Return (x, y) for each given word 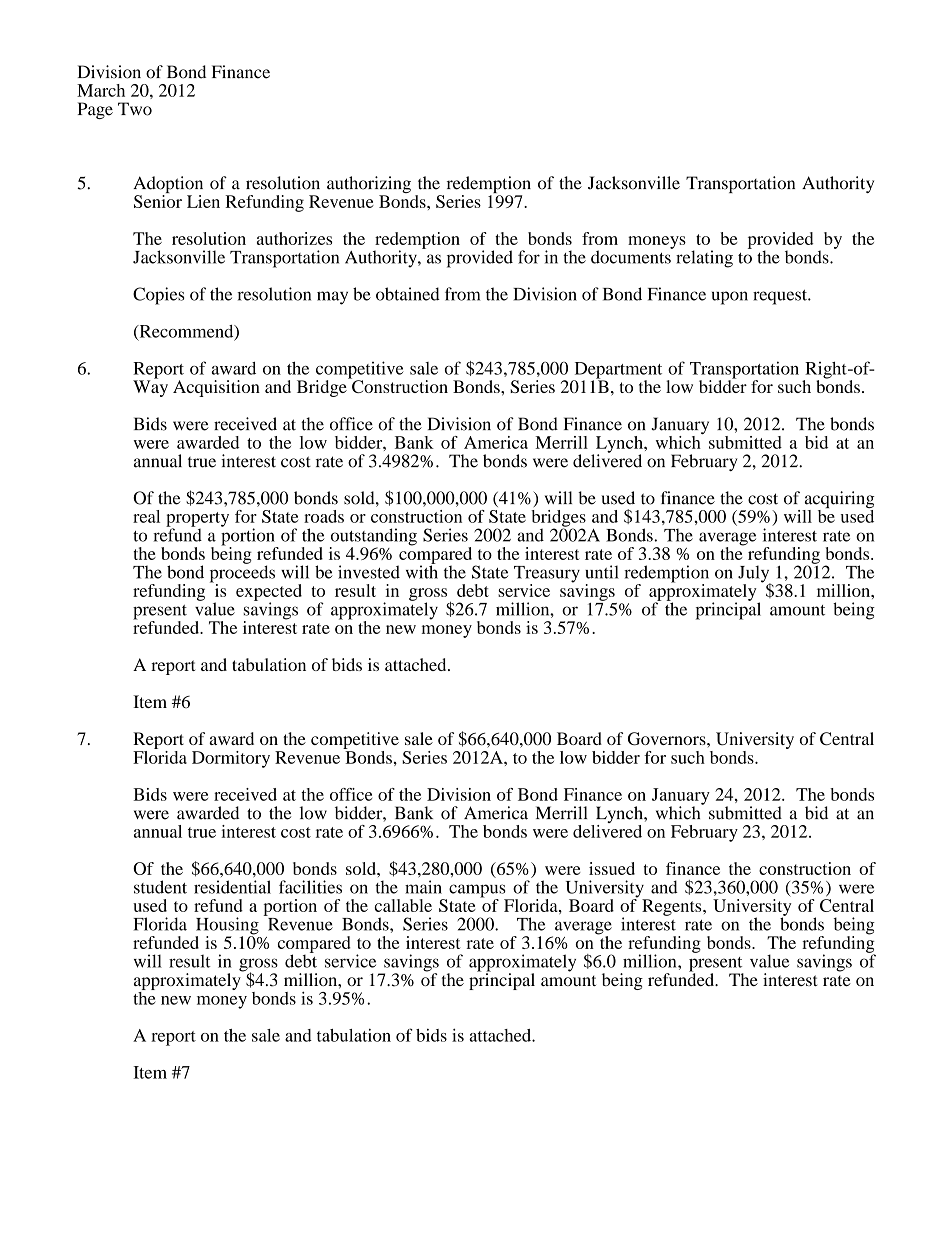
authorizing (369, 186)
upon (730, 298)
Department (617, 371)
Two (135, 109)
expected (269, 593)
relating (704, 259)
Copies (158, 296)
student (160, 887)
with (422, 571)
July (755, 575)
